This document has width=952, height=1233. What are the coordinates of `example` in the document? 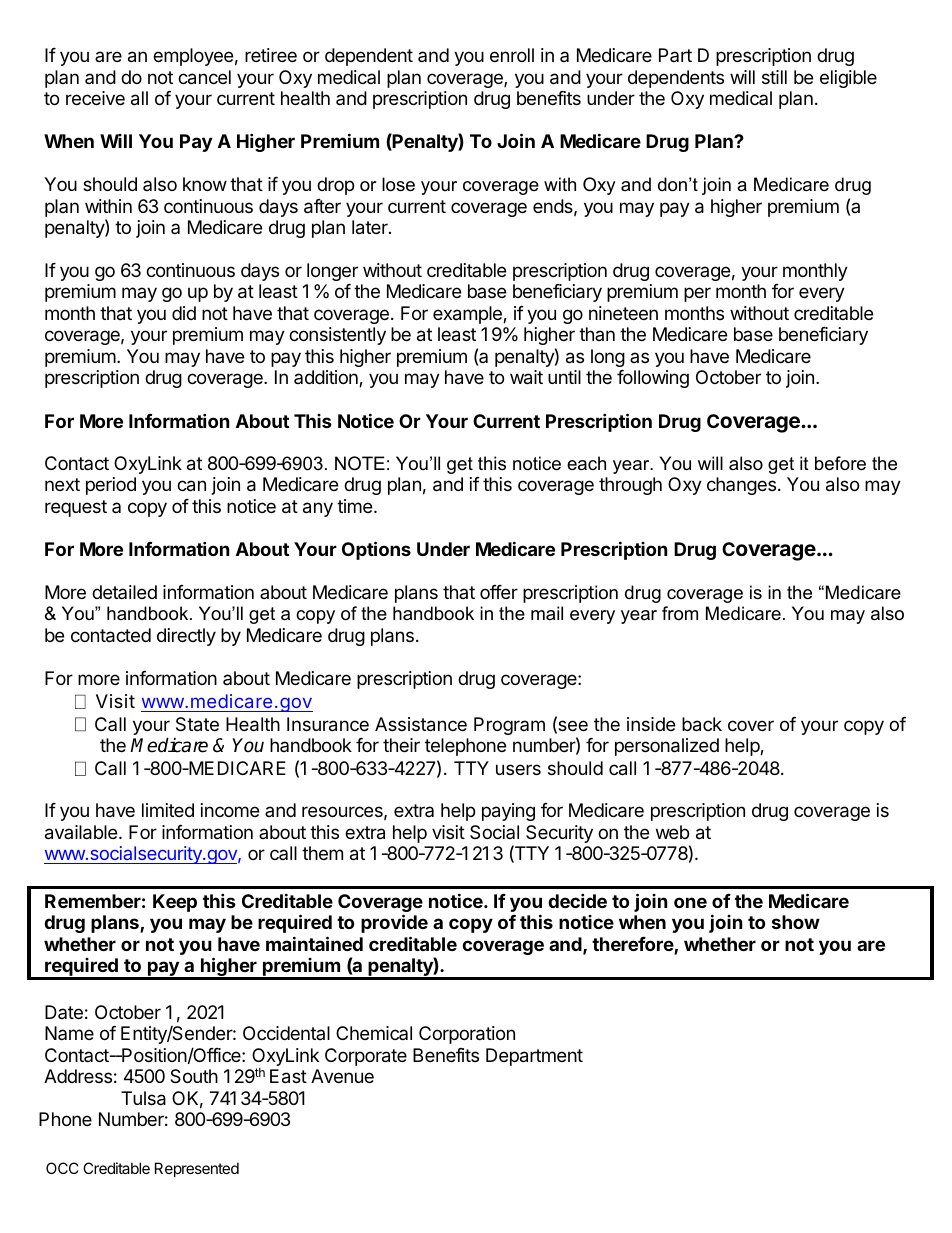 It's located at (468, 315).
